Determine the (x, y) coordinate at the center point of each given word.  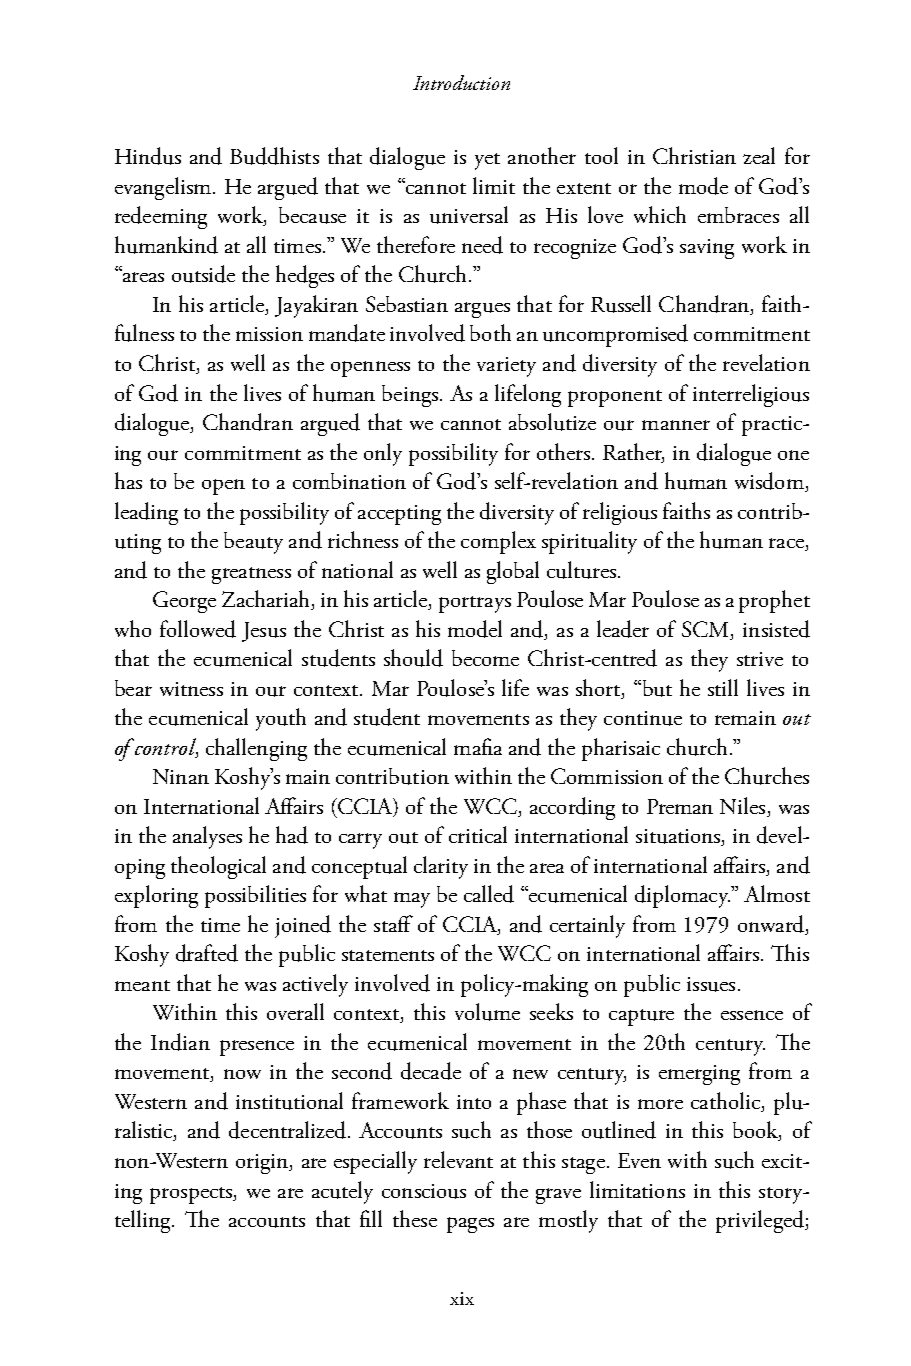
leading (146, 513)
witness (191, 689)
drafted (207, 953)
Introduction (461, 82)
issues (711, 984)
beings (410, 396)
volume (487, 1012)
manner (676, 425)
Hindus (148, 156)
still (723, 687)
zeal (759, 155)
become (485, 658)
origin (263, 1164)
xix (462, 1298)
